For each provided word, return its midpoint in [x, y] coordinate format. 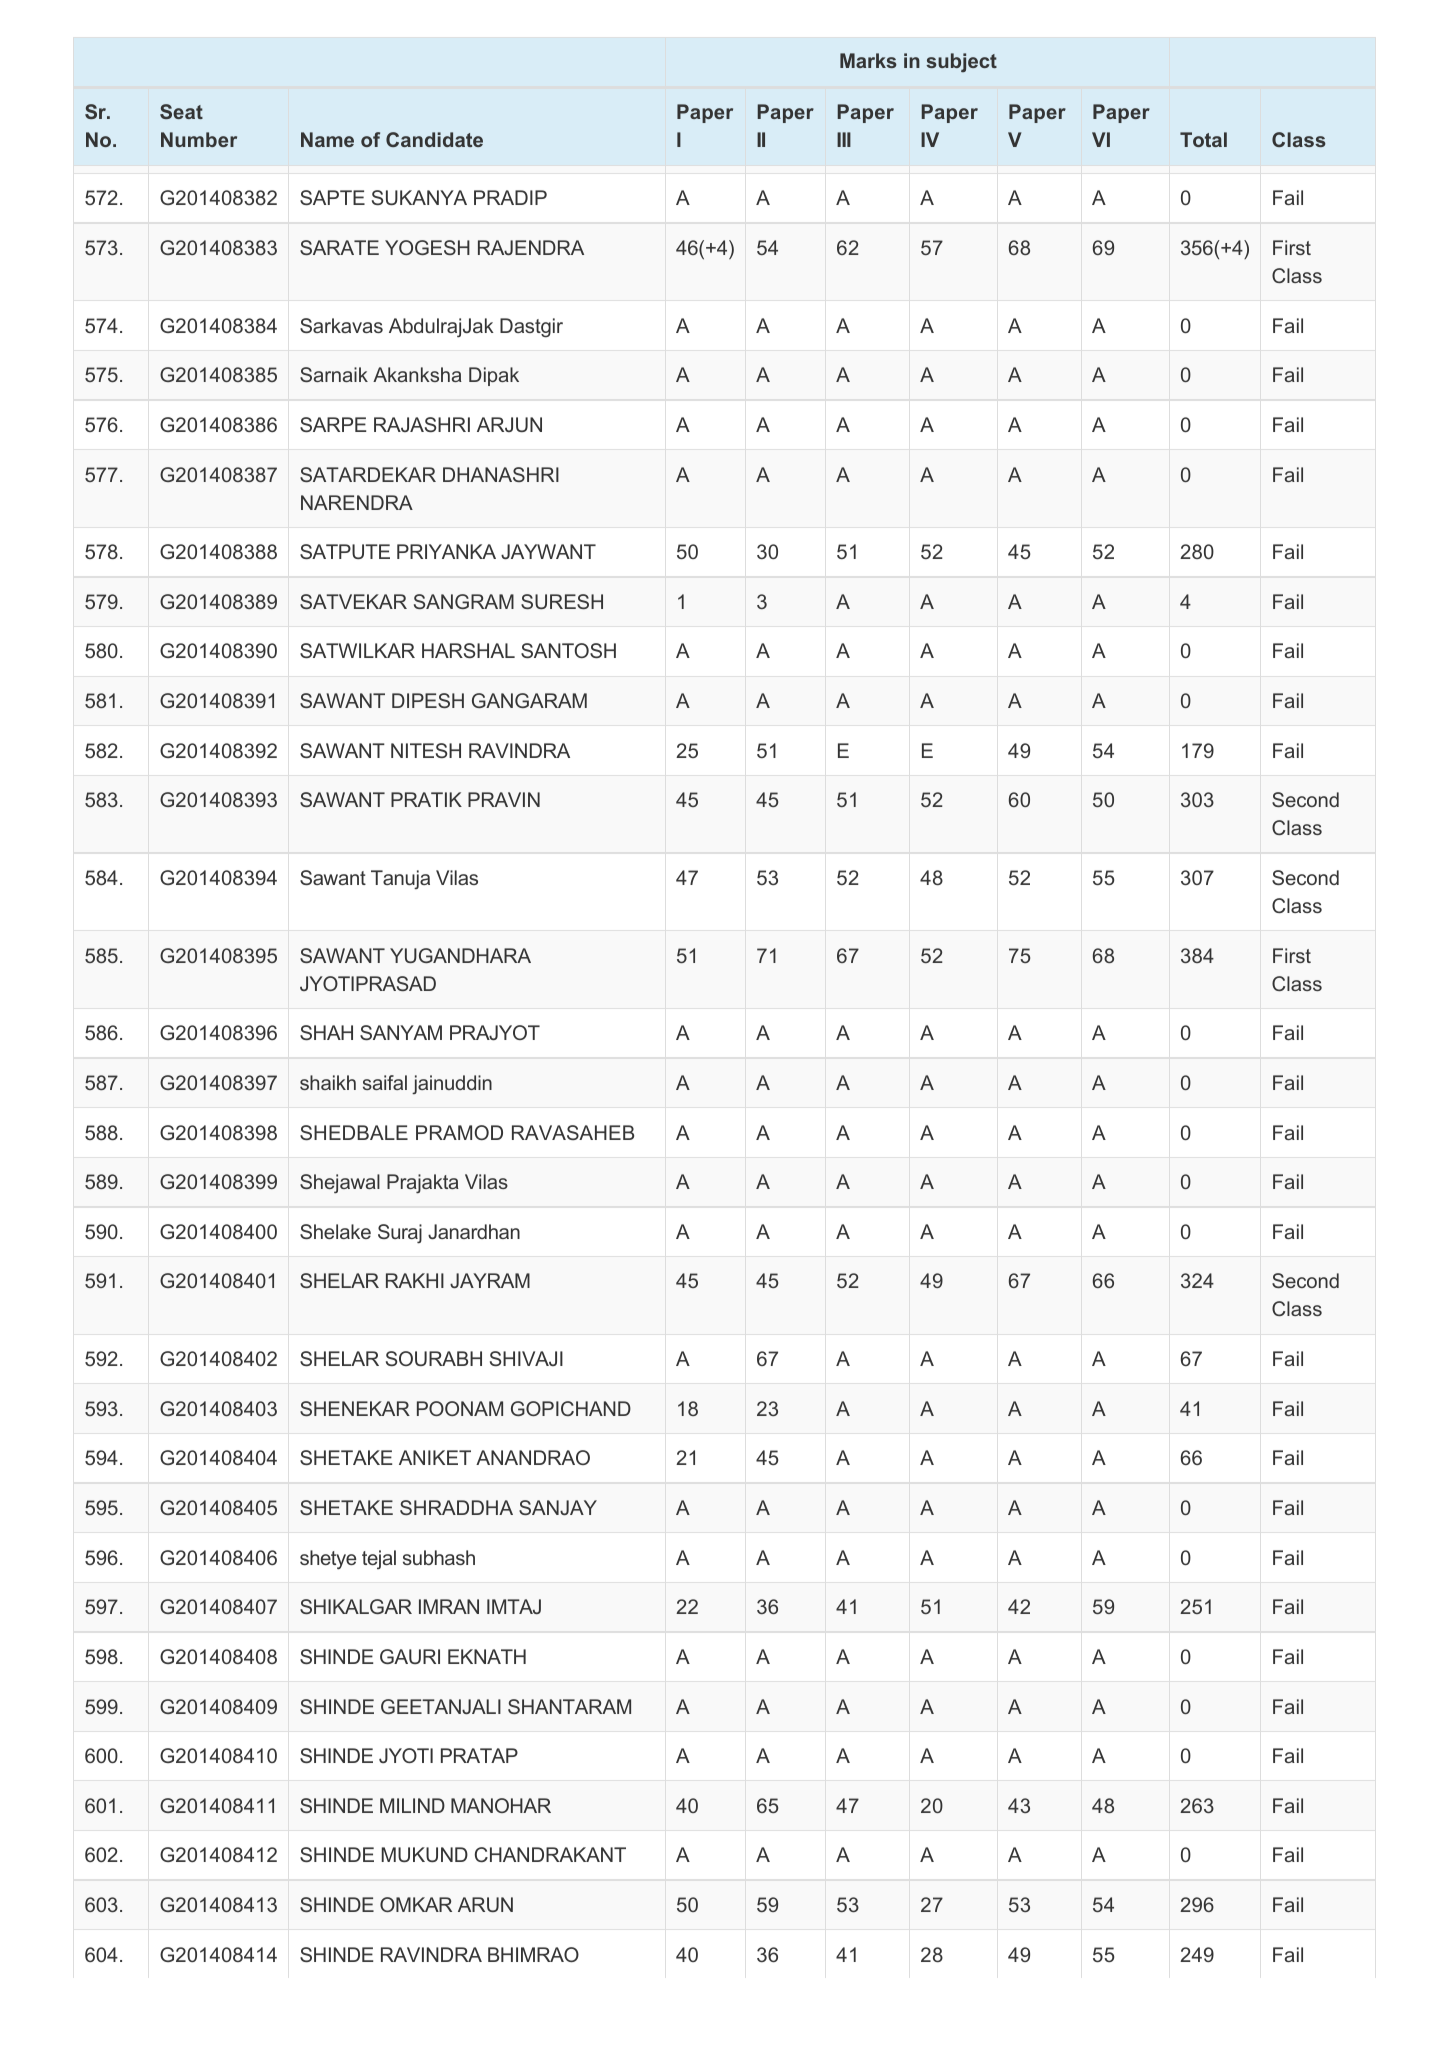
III [844, 139]
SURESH [562, 601]
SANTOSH [568, 650]
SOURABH [434, 1358]
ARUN [485, 1904]
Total [1203, 139]
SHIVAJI [526, 1358]
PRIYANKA [446, 551]
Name [327, 139]
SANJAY [558, 1507]
